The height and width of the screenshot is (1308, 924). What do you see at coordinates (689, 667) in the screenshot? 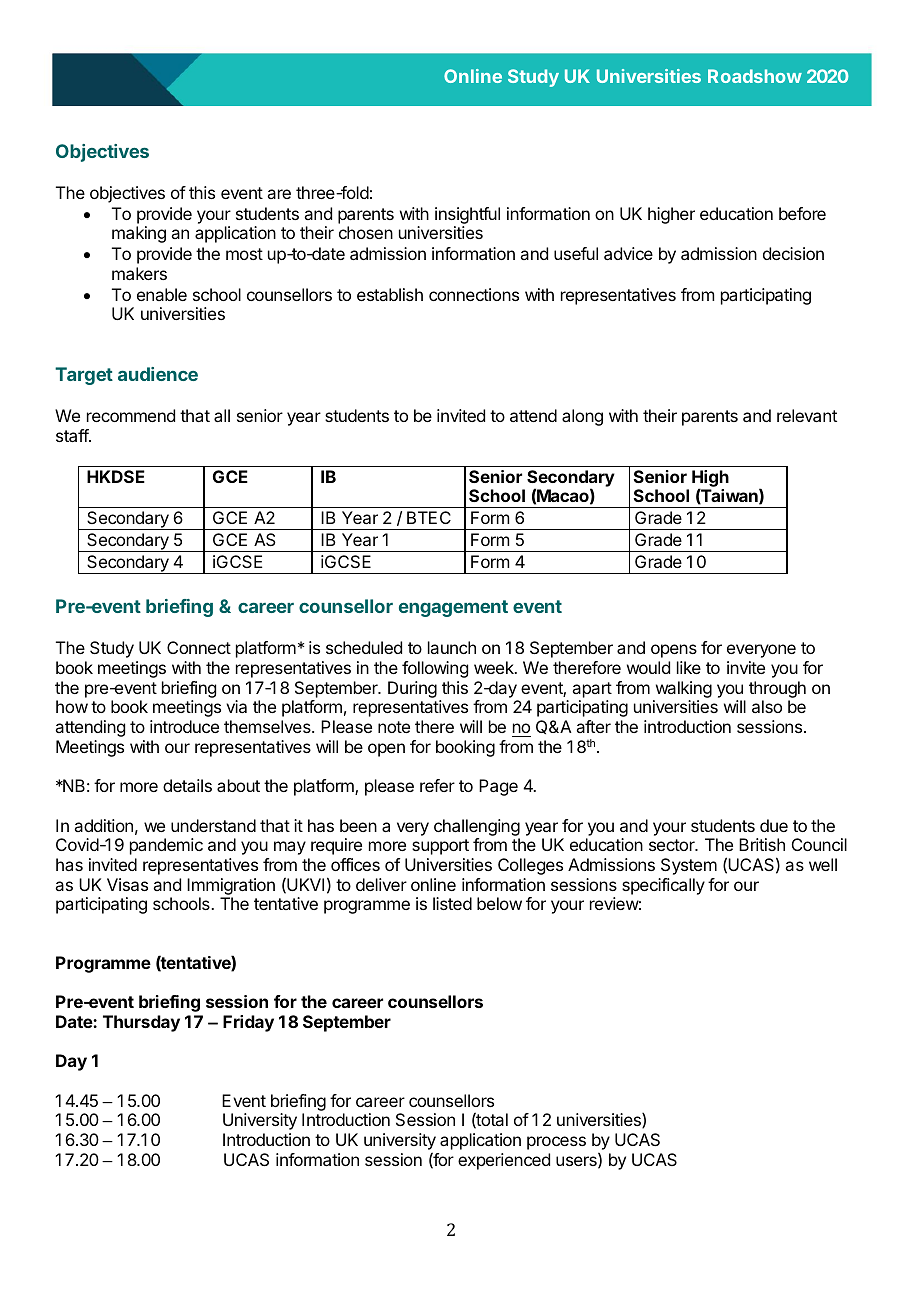
I see `like` at bounding box center [689, 667].
